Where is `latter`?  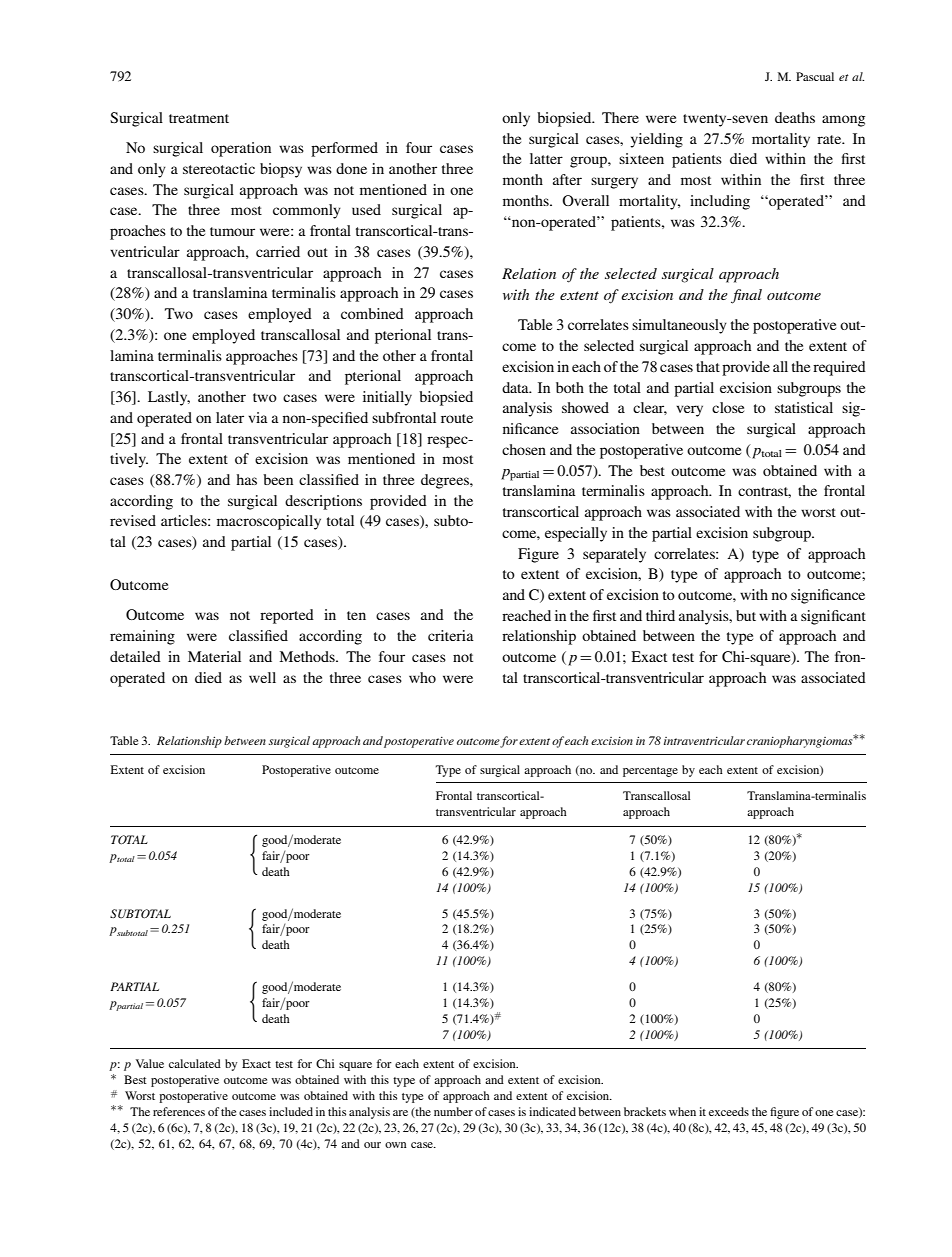 latter is located at coordinates (546, 158).
